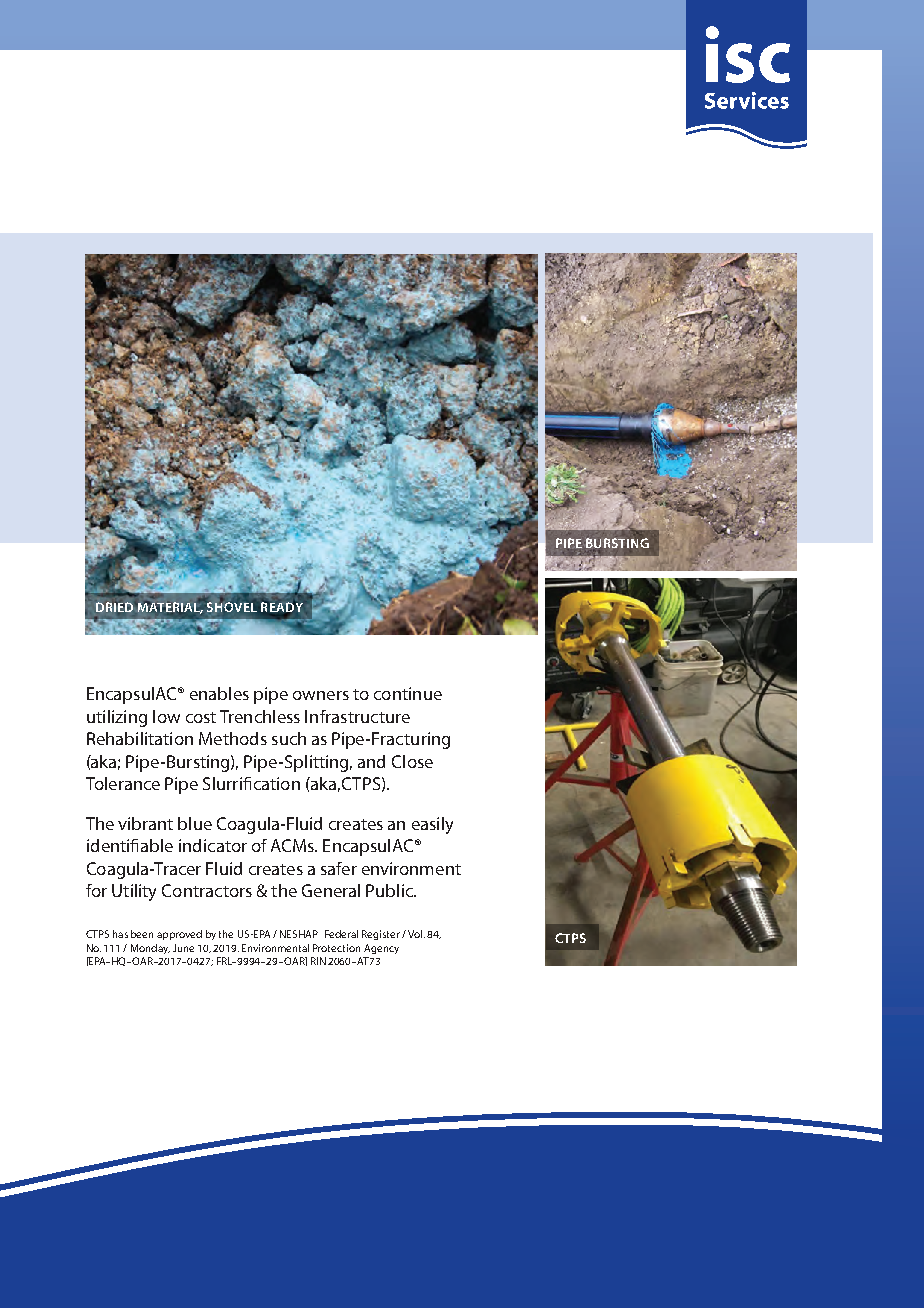  What do you see at coordinates (142, 934) in the screenshot?
I see `been` at bounding box center [142, 934].
